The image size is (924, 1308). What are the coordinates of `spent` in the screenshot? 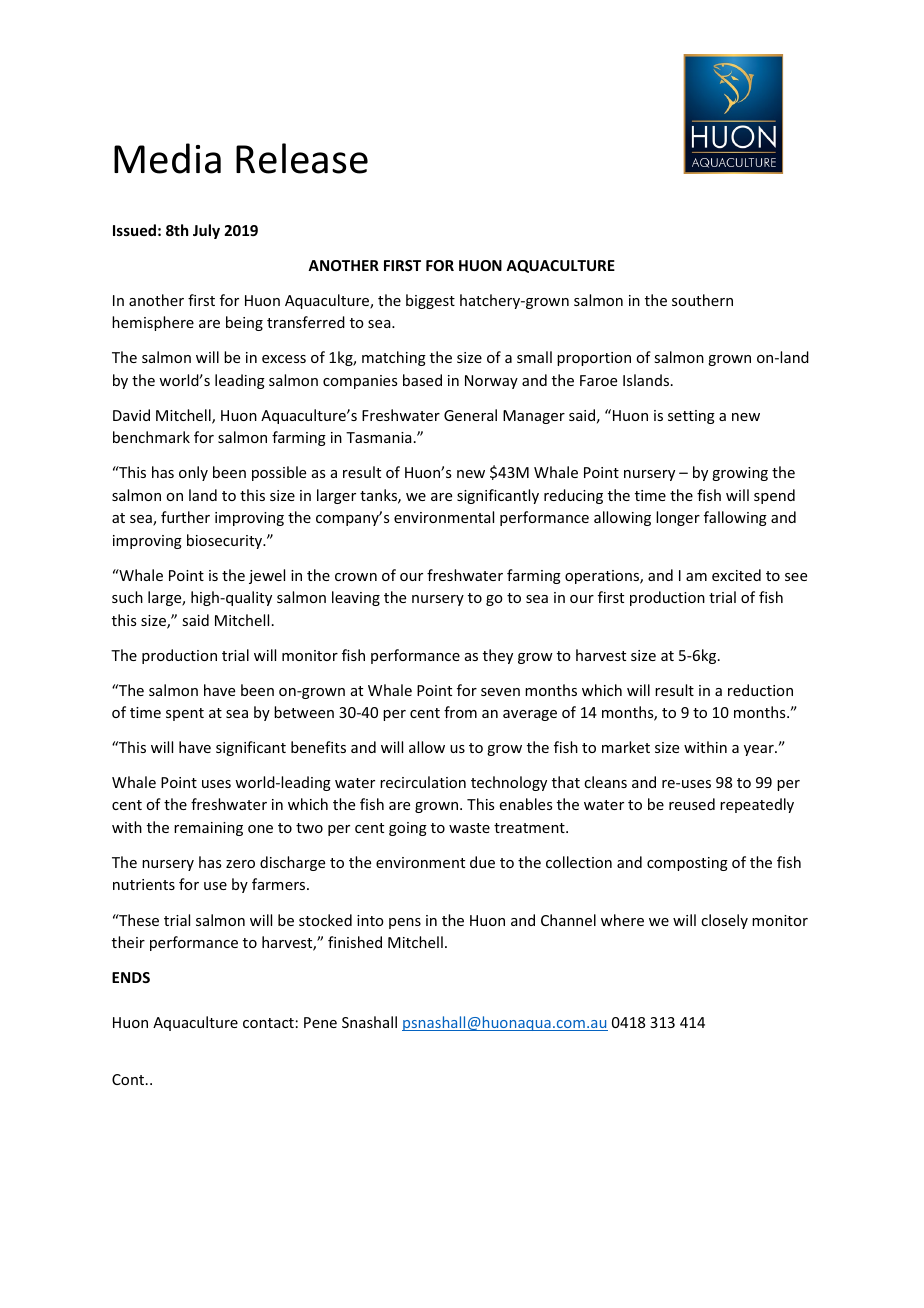 It's located at (185, 714).
